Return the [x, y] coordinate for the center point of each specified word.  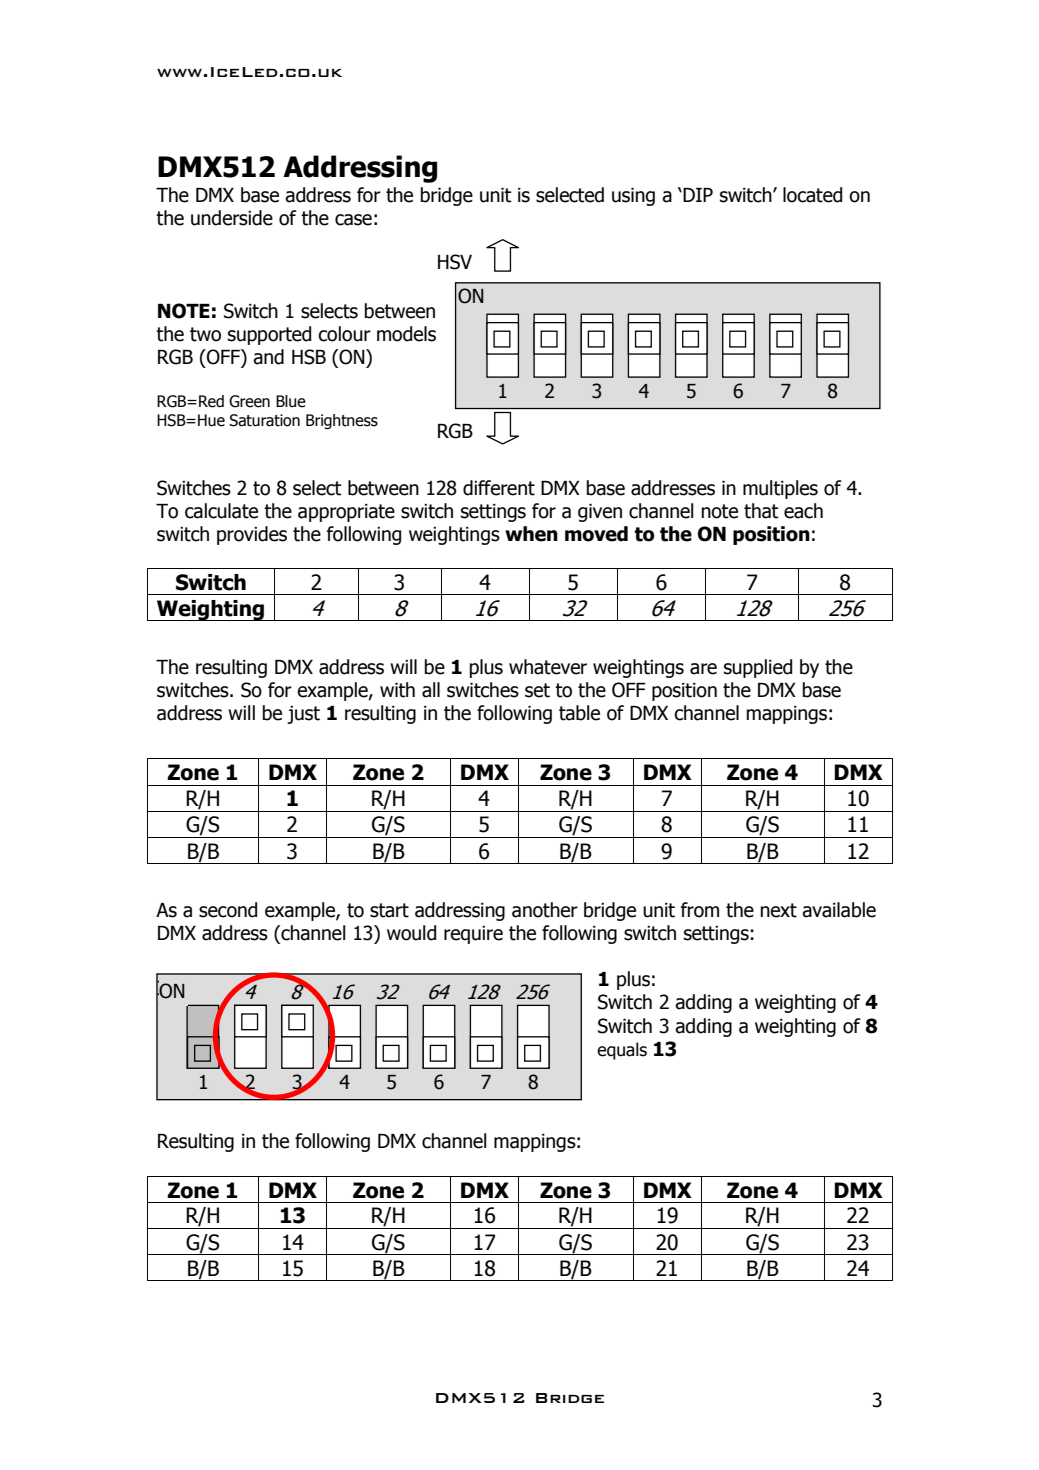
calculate [221, 511]
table [579, 713]
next [779, 910]
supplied [758, 668]
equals [622, 1051]
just [303, 715]
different [499, 488]
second [228, 910]
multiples [780, 489]
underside [232, 218]
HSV [455, 262]
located [812, 195]
